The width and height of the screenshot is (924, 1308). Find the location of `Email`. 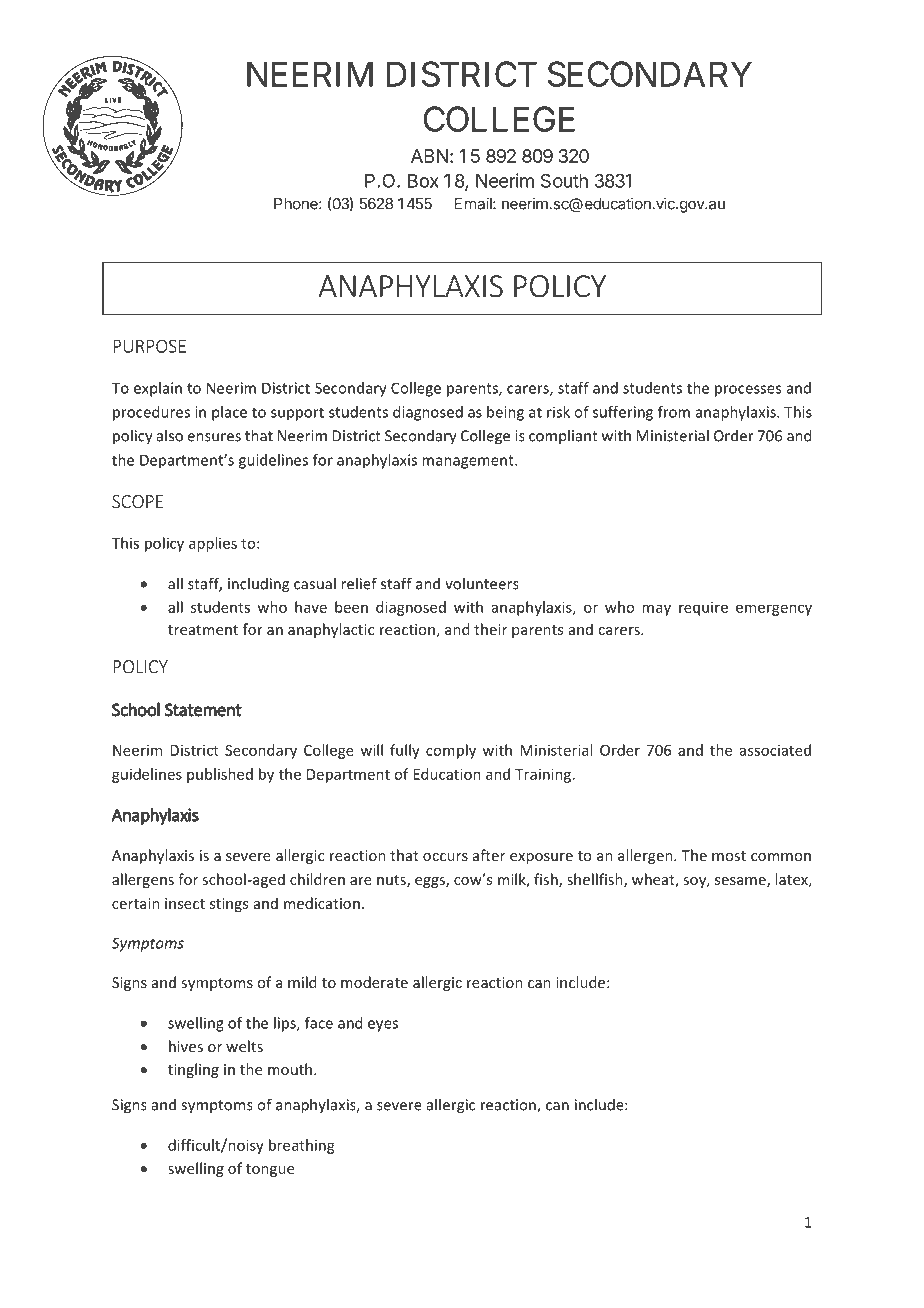

Email is located at coordinates (474, 203).
